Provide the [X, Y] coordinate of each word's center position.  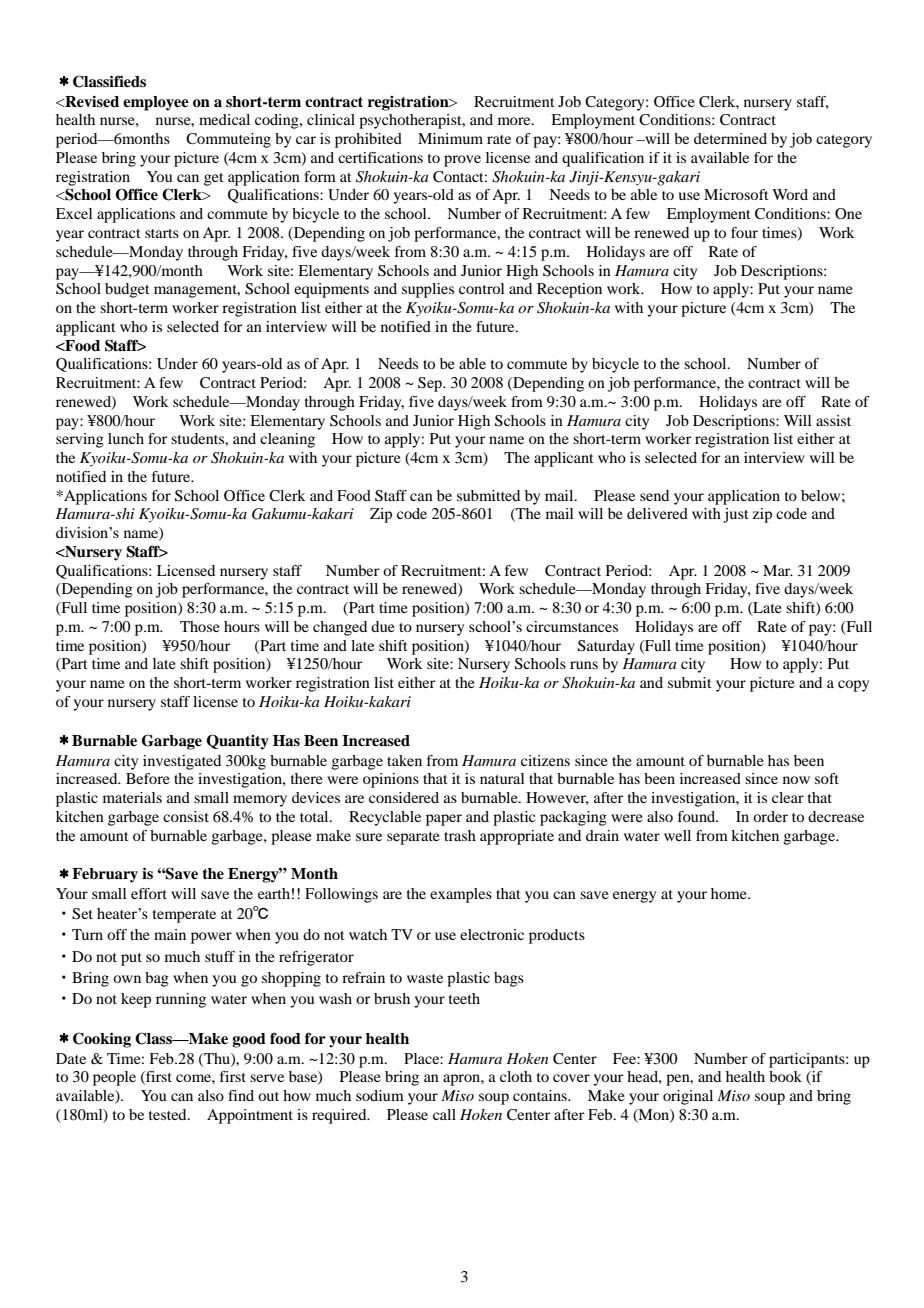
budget [127, 290]
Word [790, 194]
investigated [182, 762]
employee [156, 103]
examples [461, 895]
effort [149, 893]
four [744, 232]
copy [853, 686]
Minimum [450, 138]
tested [169, 1114]
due [383, 626]
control [481, 288]
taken [404, 760]
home [730, 893]
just [736, 515]
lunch [126, 438]
